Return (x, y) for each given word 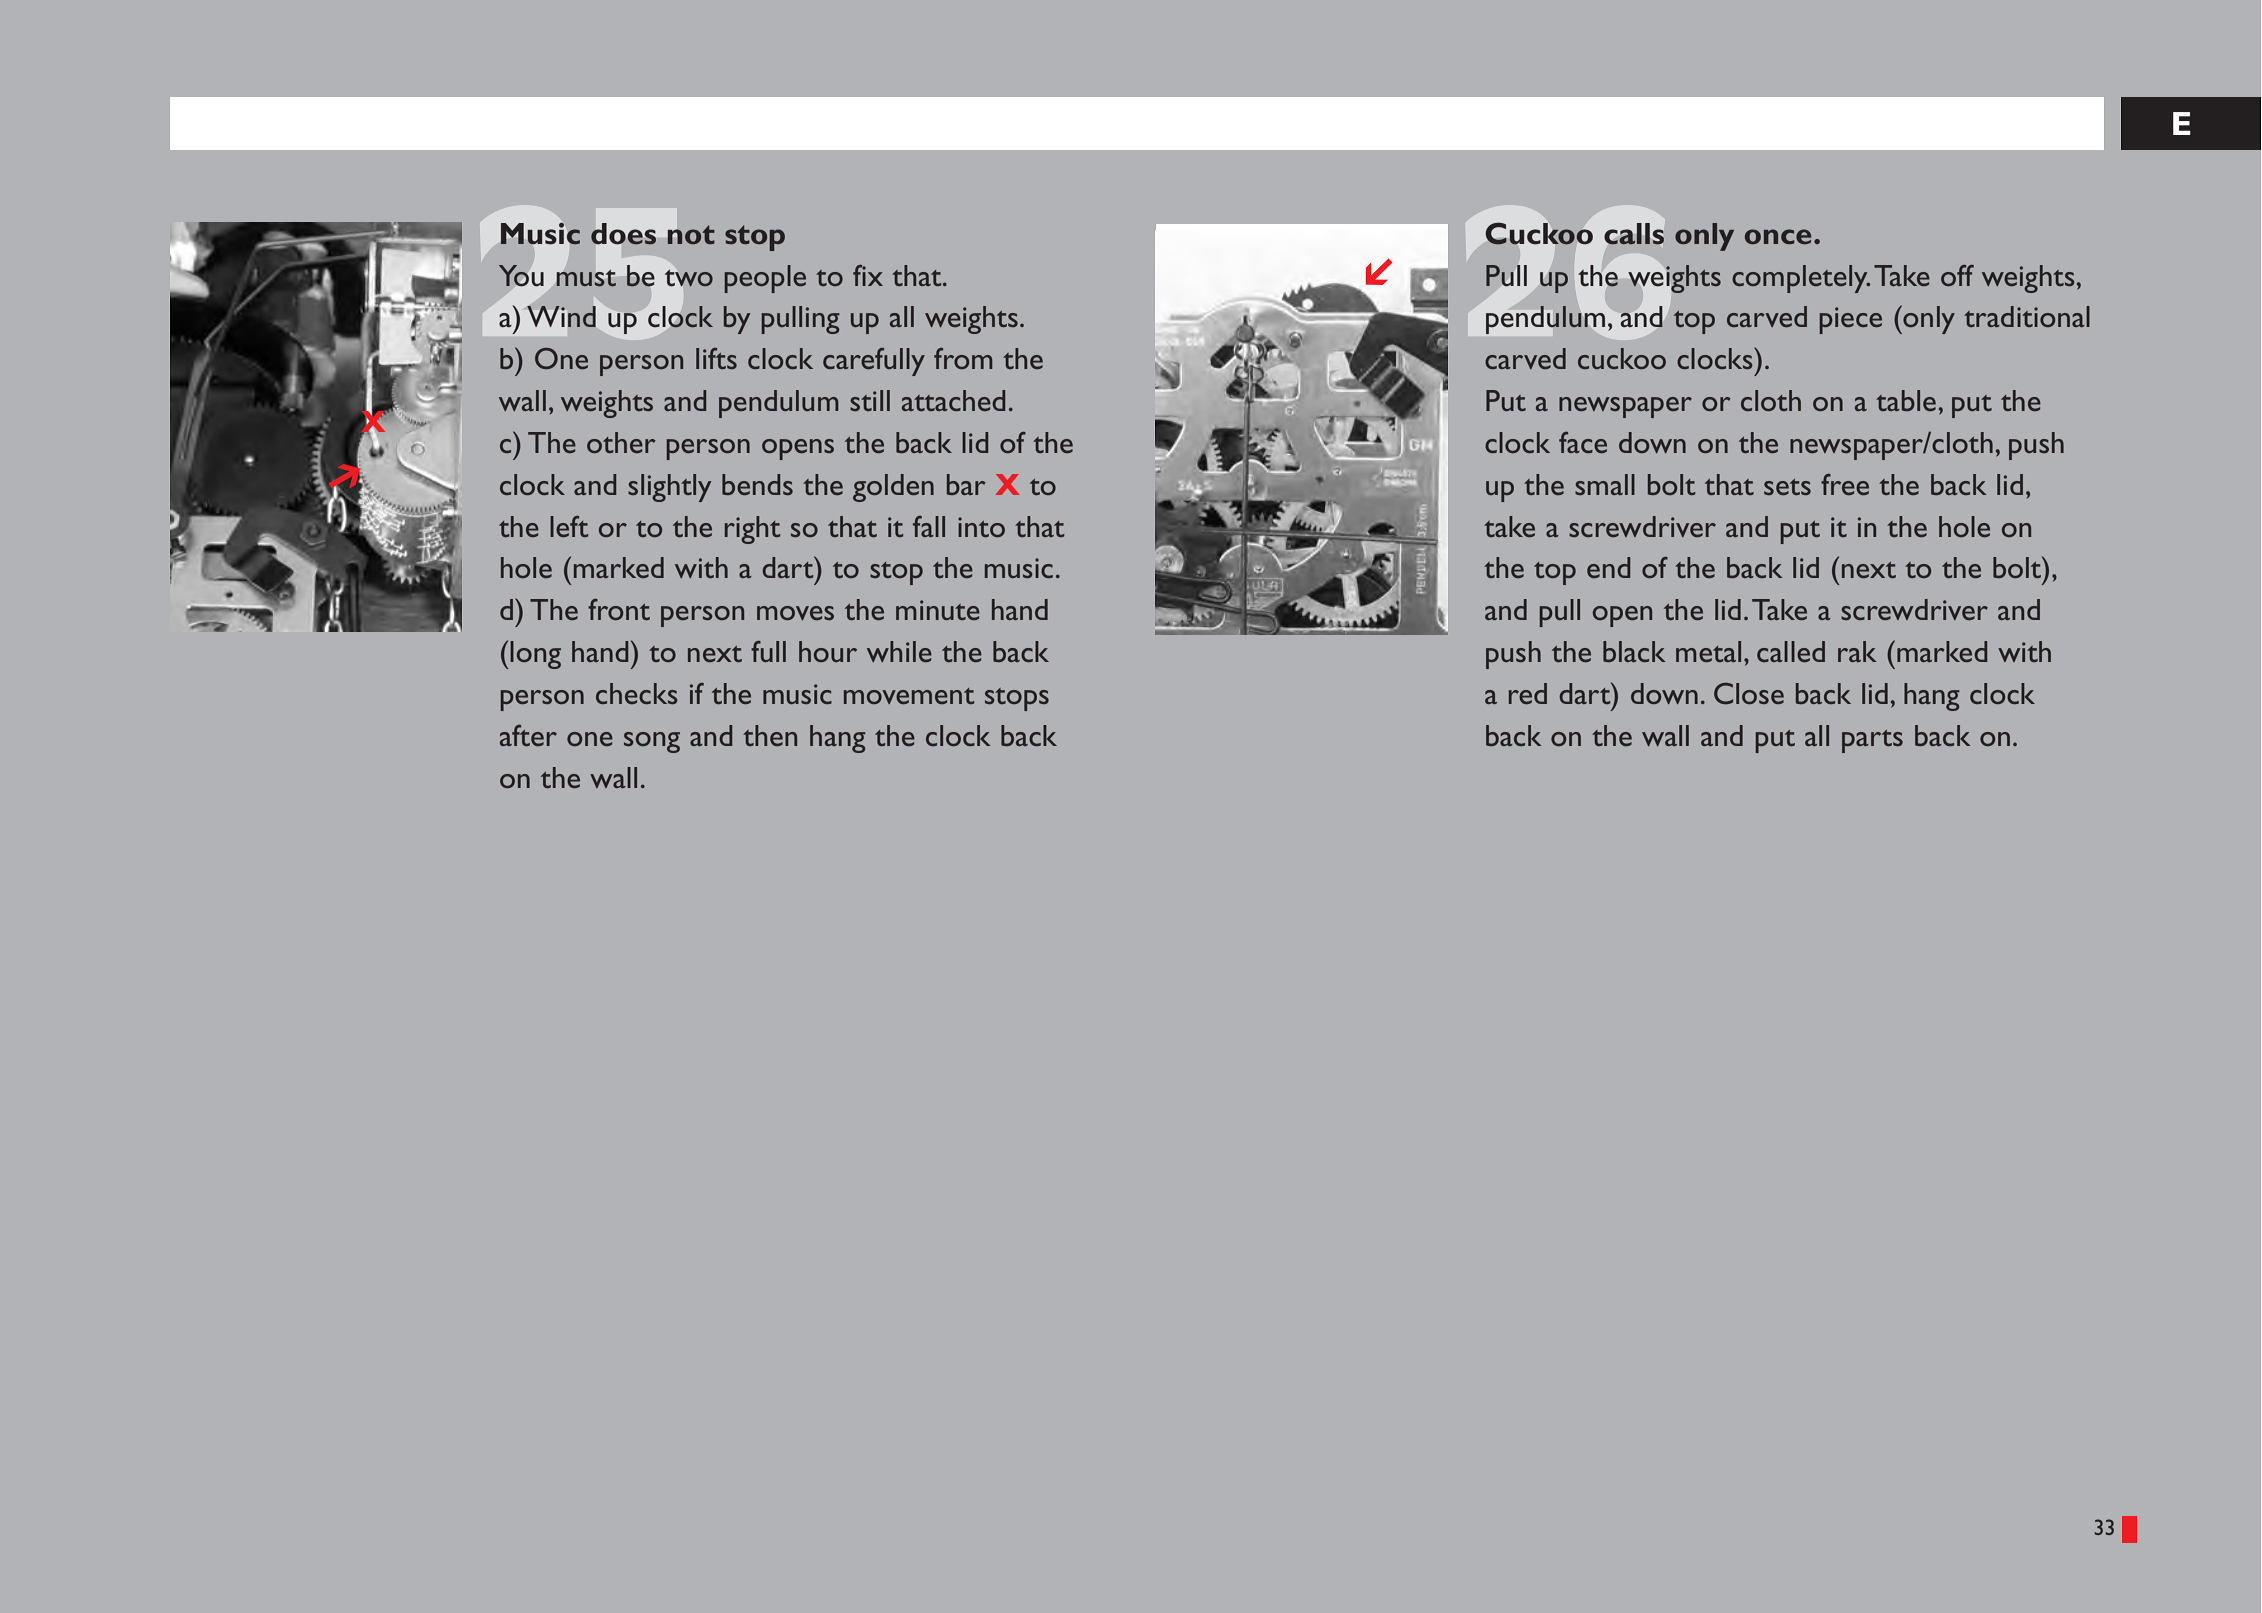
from (963, 358)
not (691, 234)
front (619, 609)
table (1906, 400)
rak (1857, 651)
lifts (716, 358)
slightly (669, 488)
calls (1634, 234)
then (770, 735)
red (1528, 693)
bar (966, 484)
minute (938, 610)
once (1778, 236)
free (1845, 484)
